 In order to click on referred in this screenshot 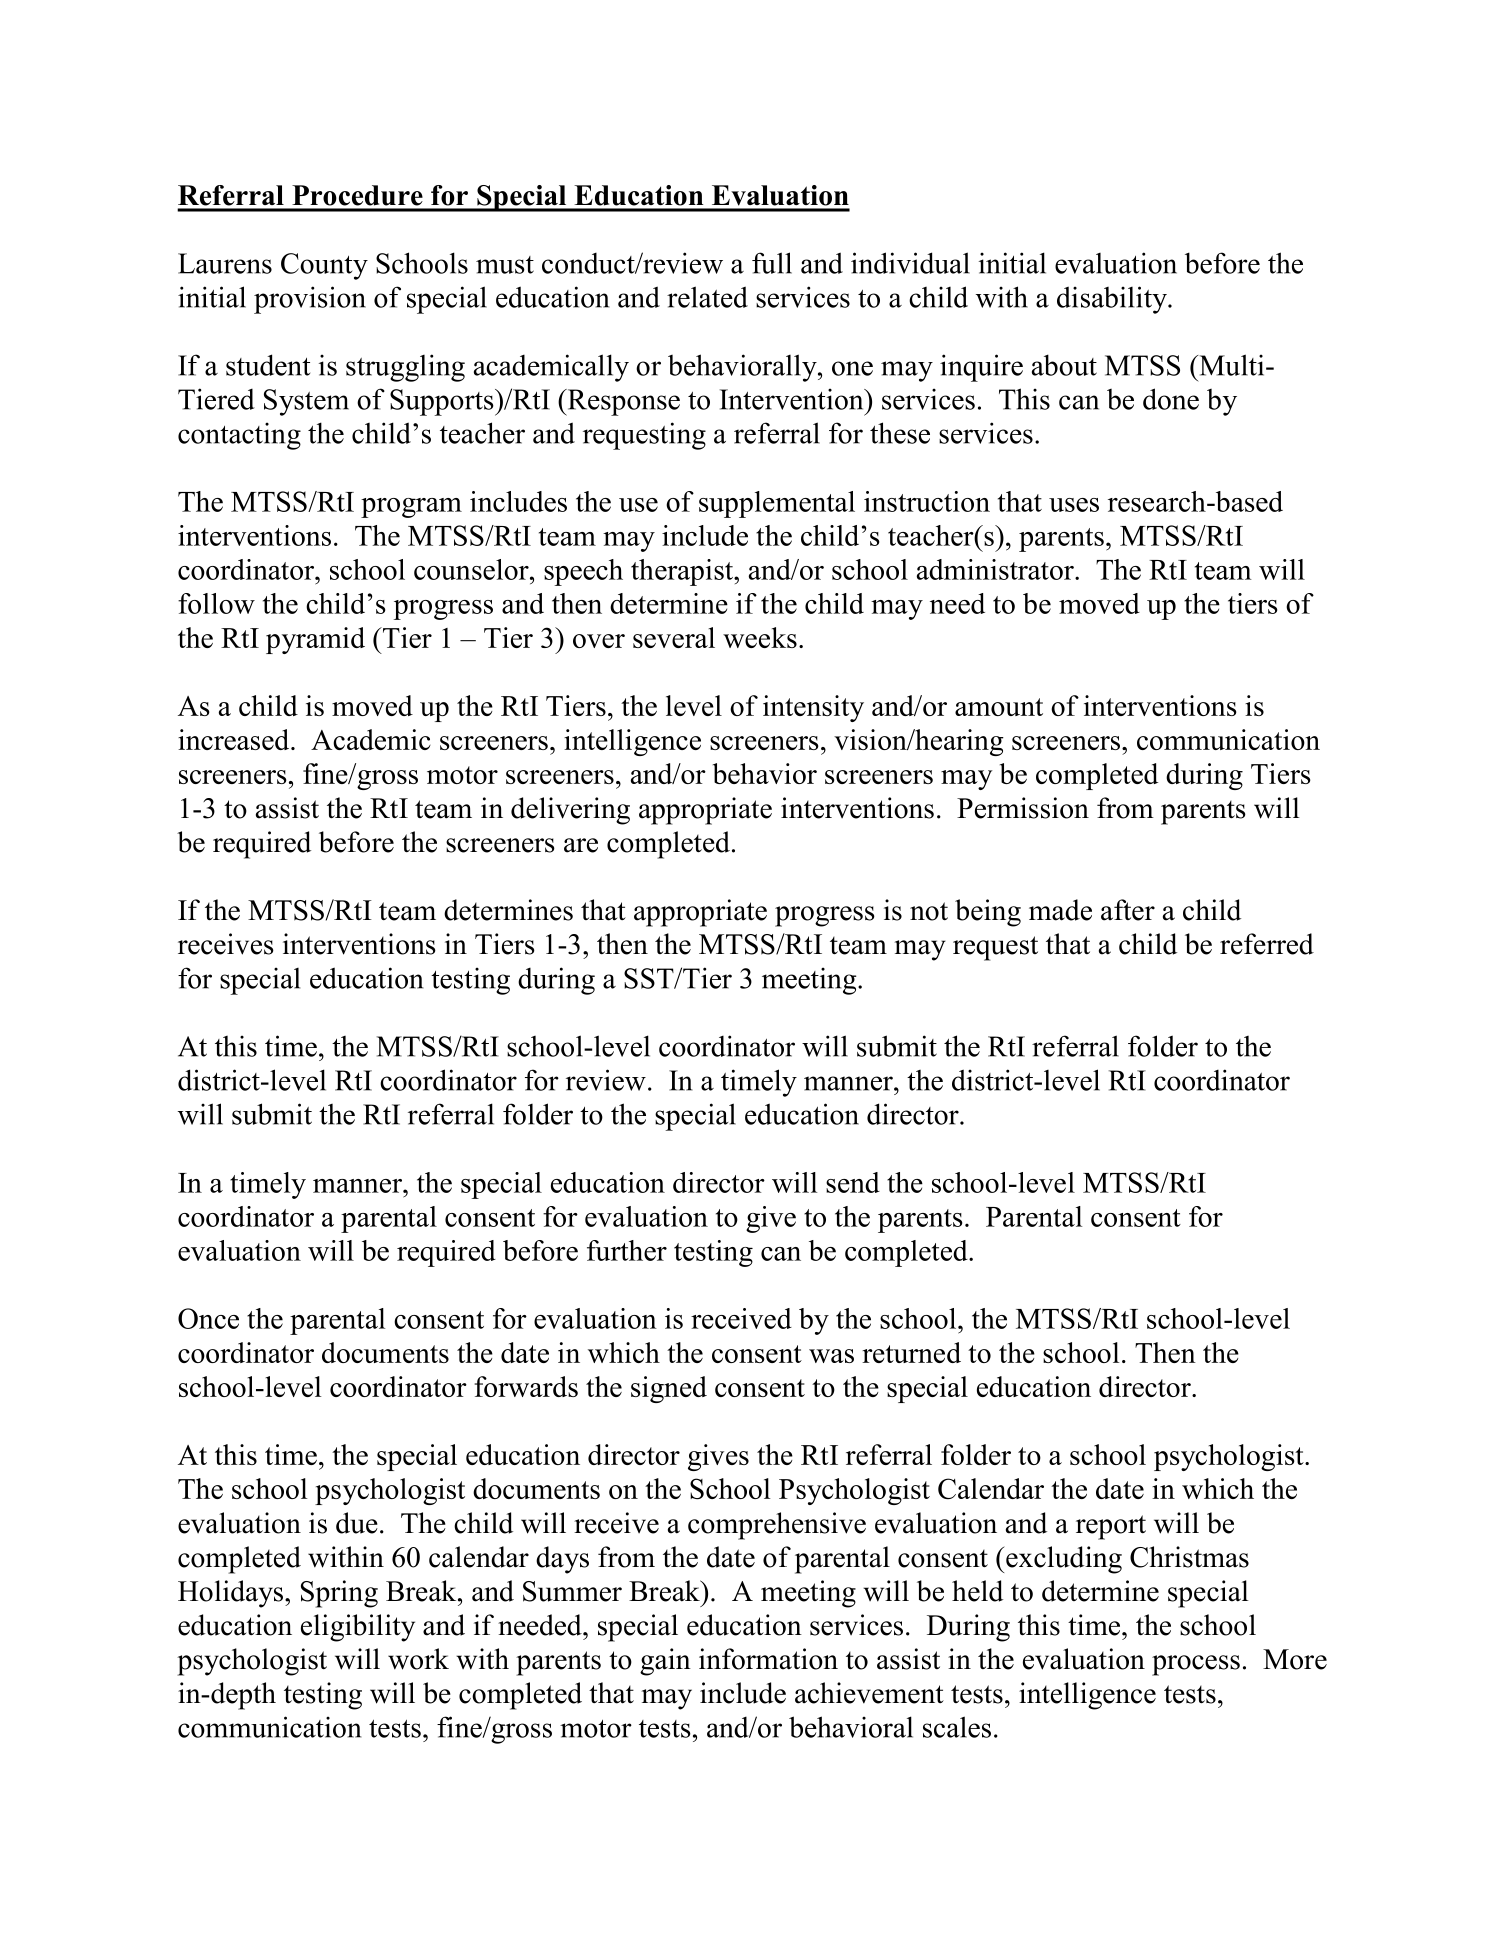, I will do `click(1267, 944)`.
